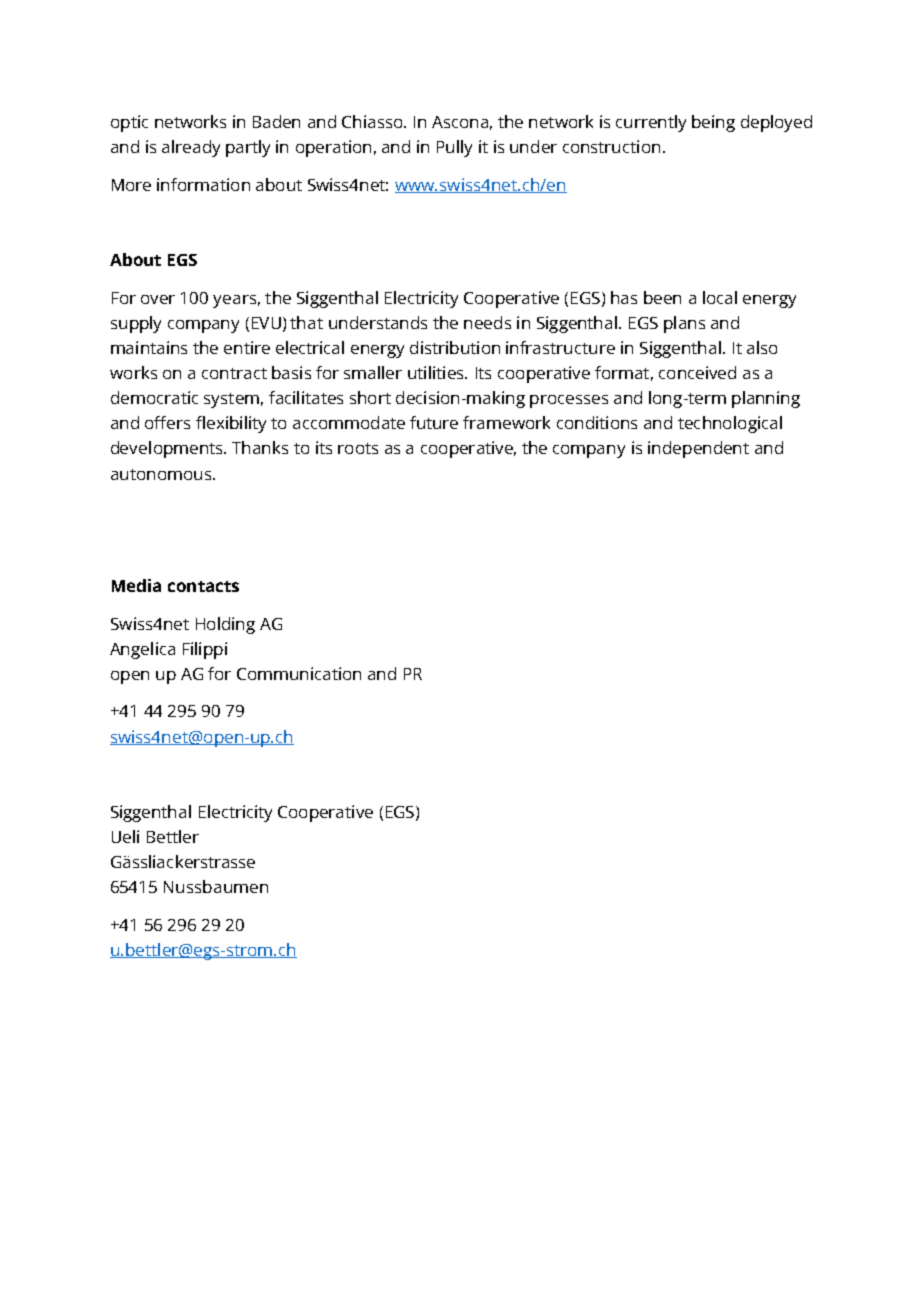  Describe the element at coordinates (333, 148) in the screenshot. I see `operation` at that location.
